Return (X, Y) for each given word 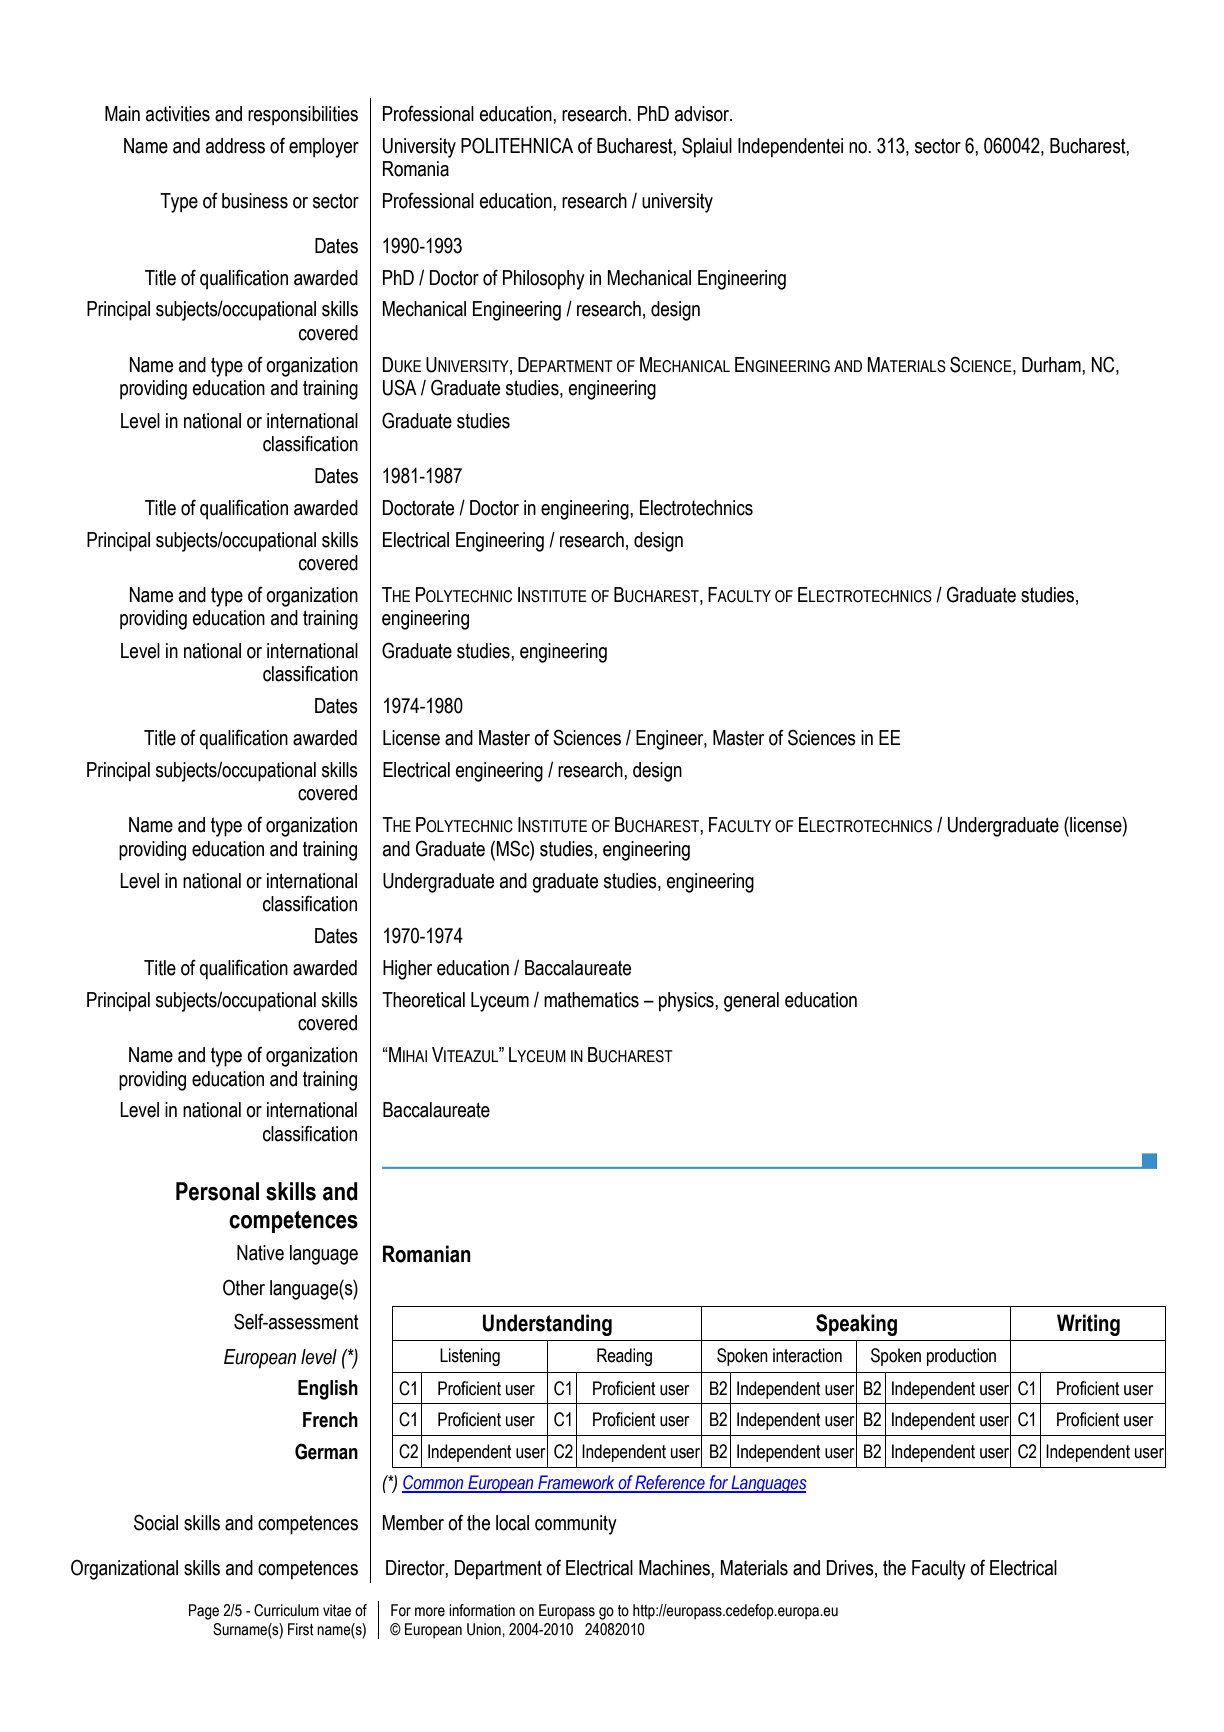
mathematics (591, 1000)
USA (400, 387)
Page (204, 1612)
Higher (407, 970)
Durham (1052, 365)
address (235, 146)
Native (260, 1253)
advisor (703, 114)
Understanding (547, 1325)
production (961, 1357)
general (751, 1002)
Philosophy (544, 280)
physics (687, 1002)
